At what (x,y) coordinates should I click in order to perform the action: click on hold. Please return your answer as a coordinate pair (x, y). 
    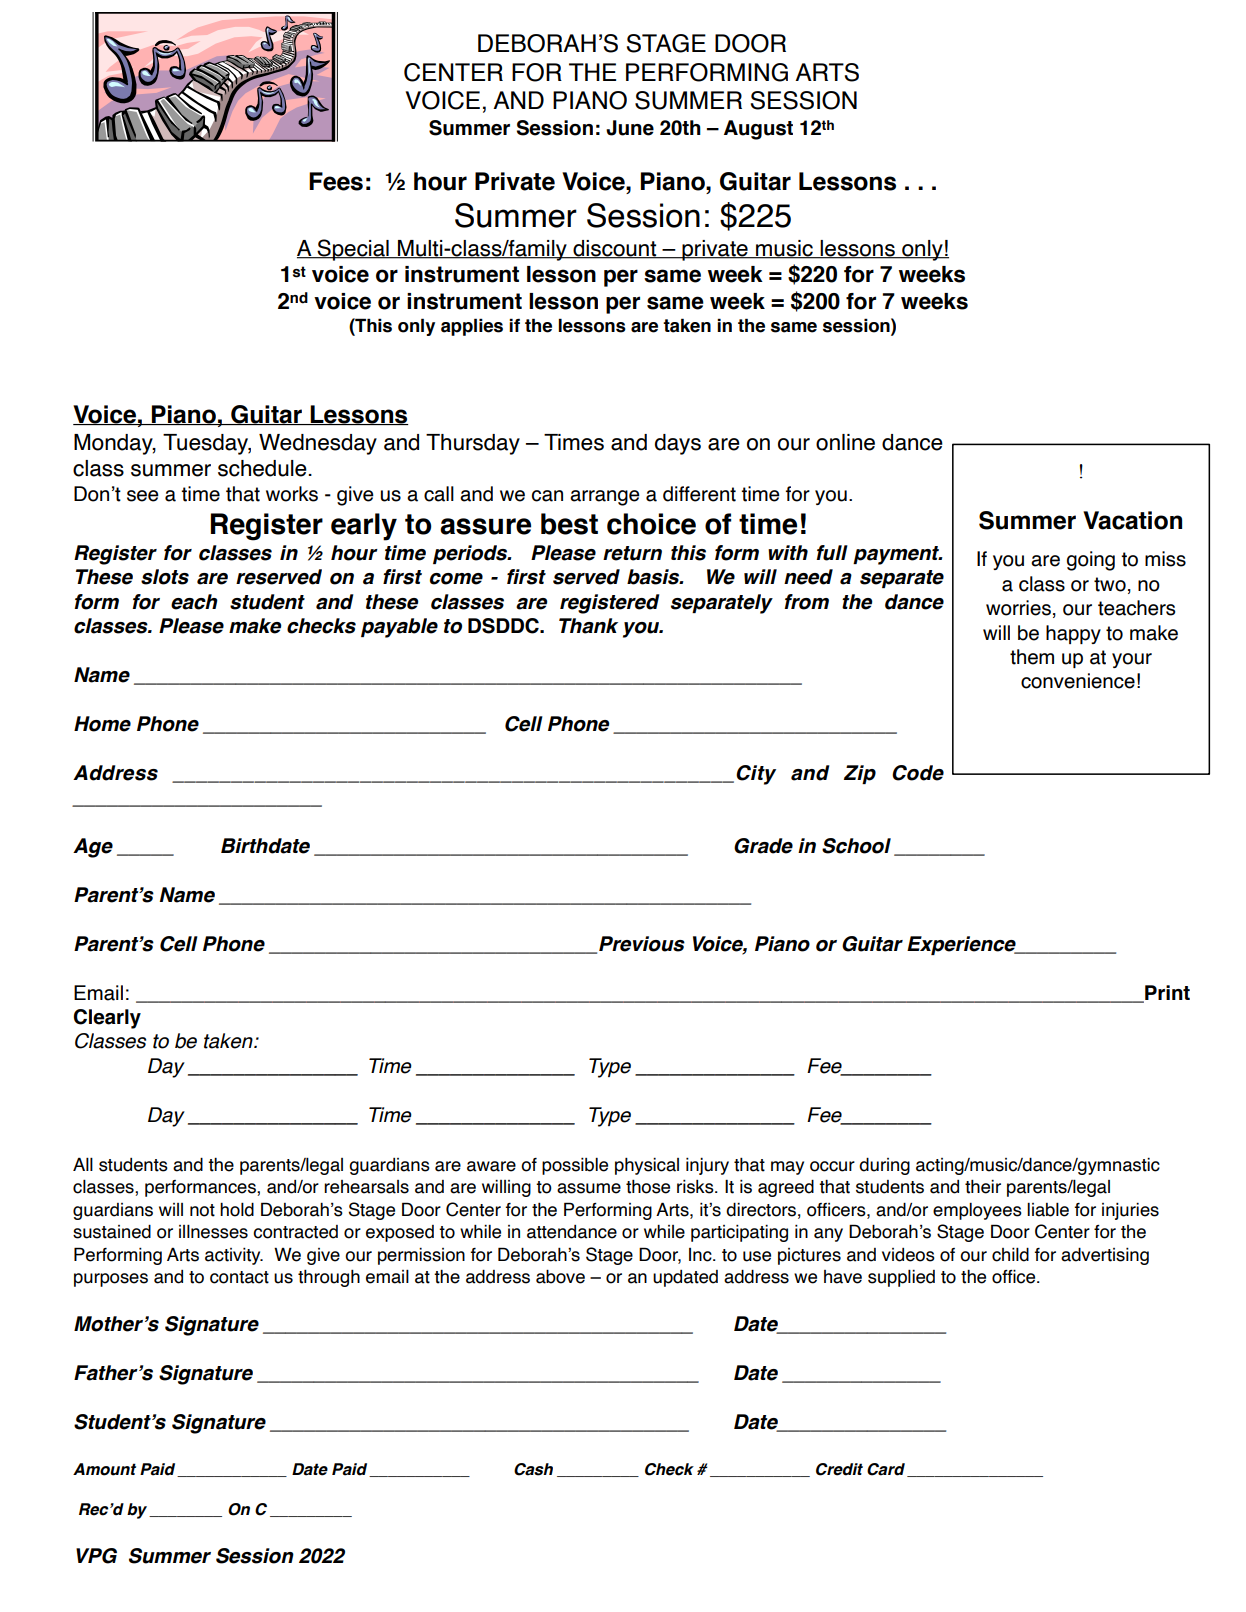
    Looking at the image, I should click on (237, 1209).
